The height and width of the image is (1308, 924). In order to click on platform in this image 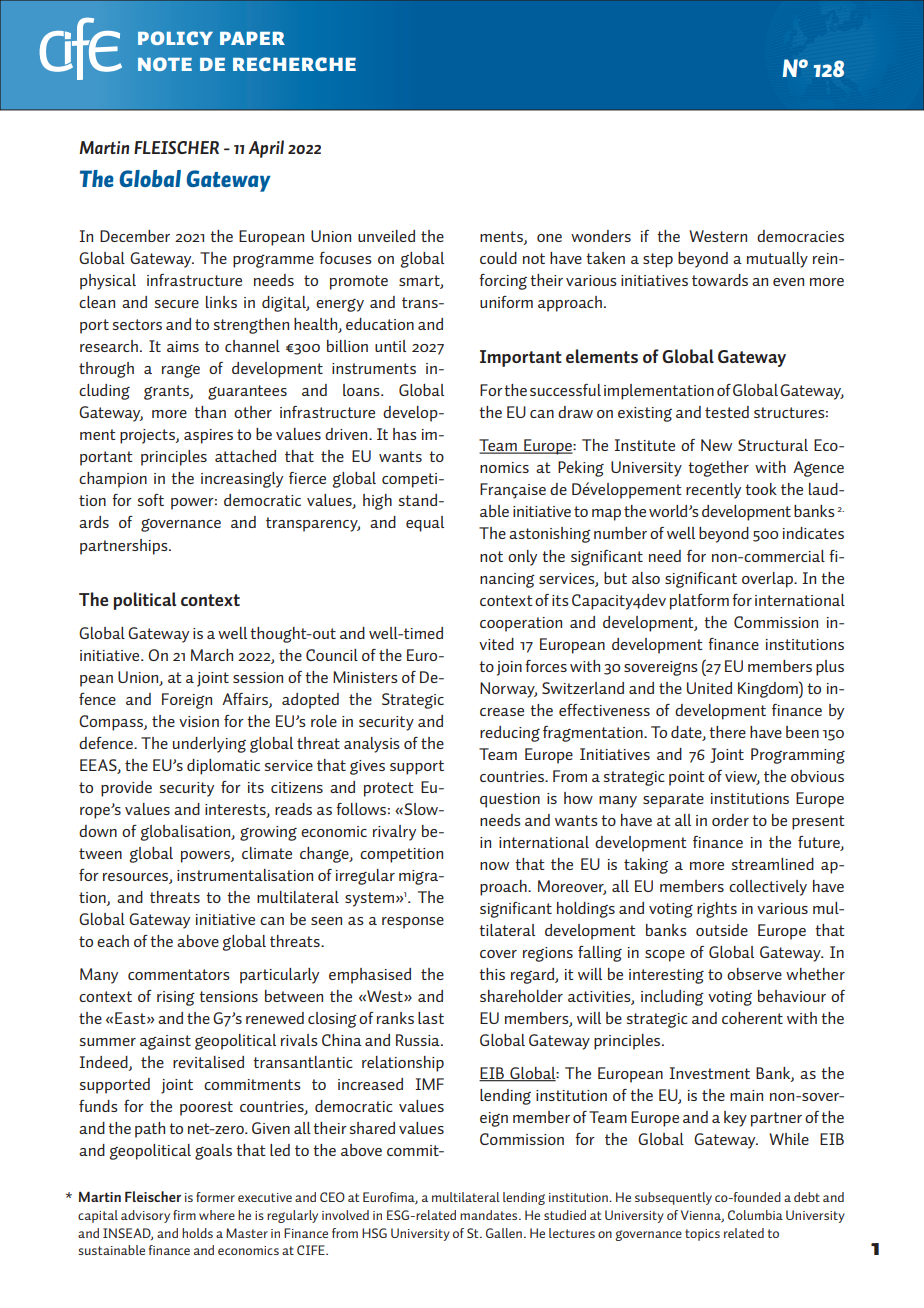, I will do `click(699, 602)`.
